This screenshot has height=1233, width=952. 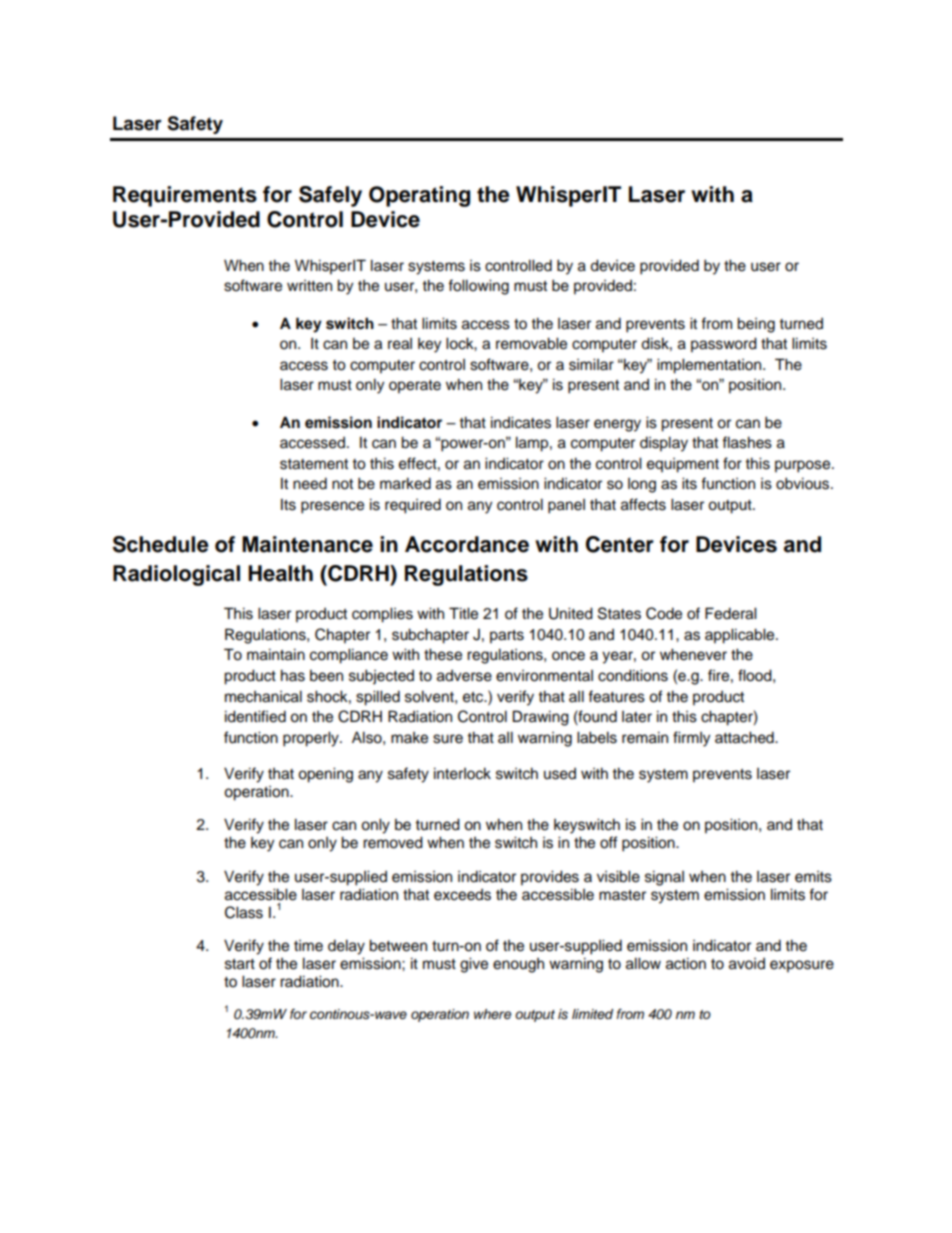 What do you see at coordinates (419, 196) in the screenshot?
I see `Operating` at bounding box center [419, 196].
